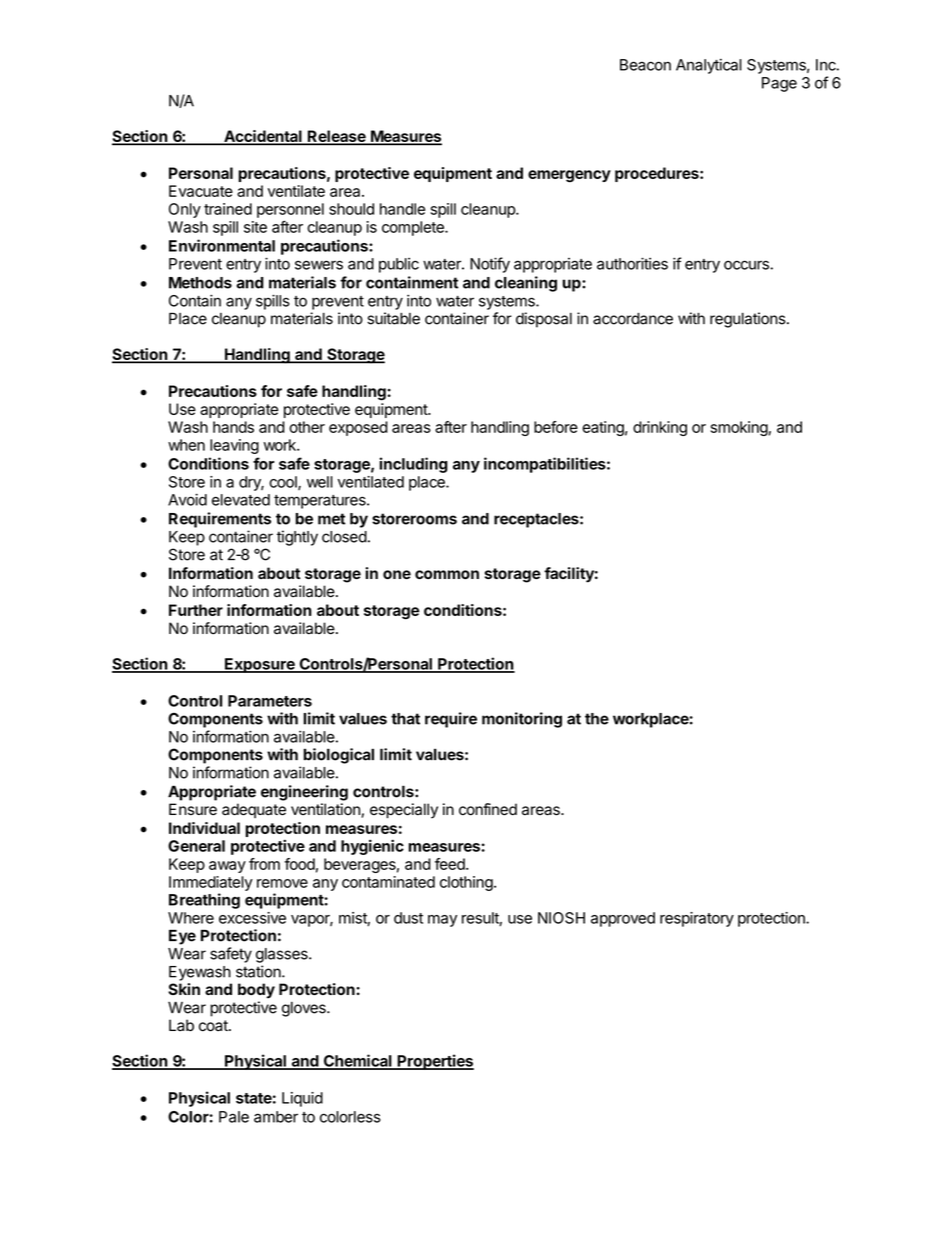 The image size is (952, 1233). Describe the element at coordinates (569, 176) in the screenshot. I see `emergency` at that location.
